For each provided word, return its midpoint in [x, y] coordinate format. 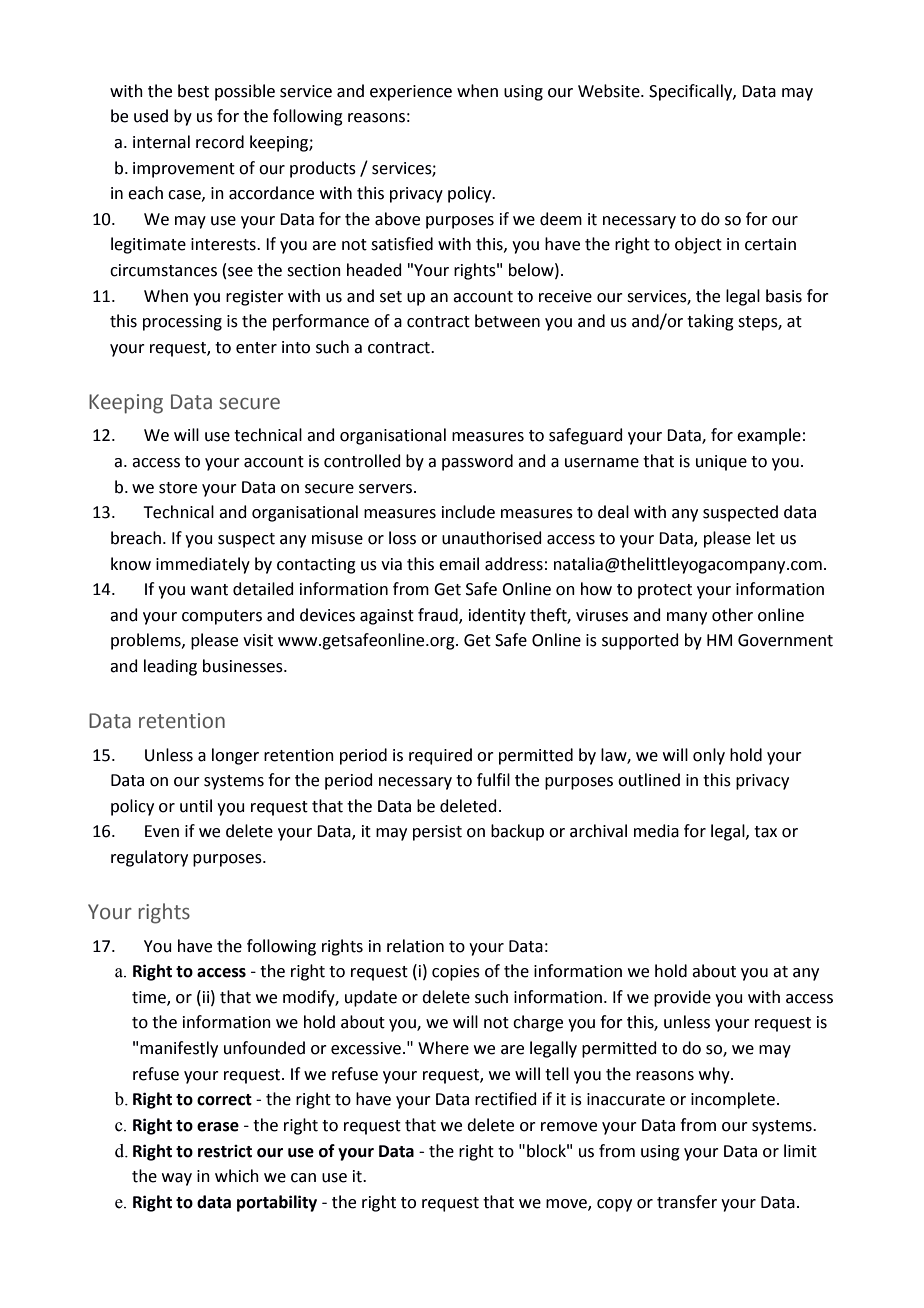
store [178, 488]
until [196, 806]
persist [437, 833]
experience [411, 93]
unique [721, 463]
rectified [506, 1099]
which [237, 1176]
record [220, 142]
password [477, 462]
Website [610, 91]
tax [765, 832]
